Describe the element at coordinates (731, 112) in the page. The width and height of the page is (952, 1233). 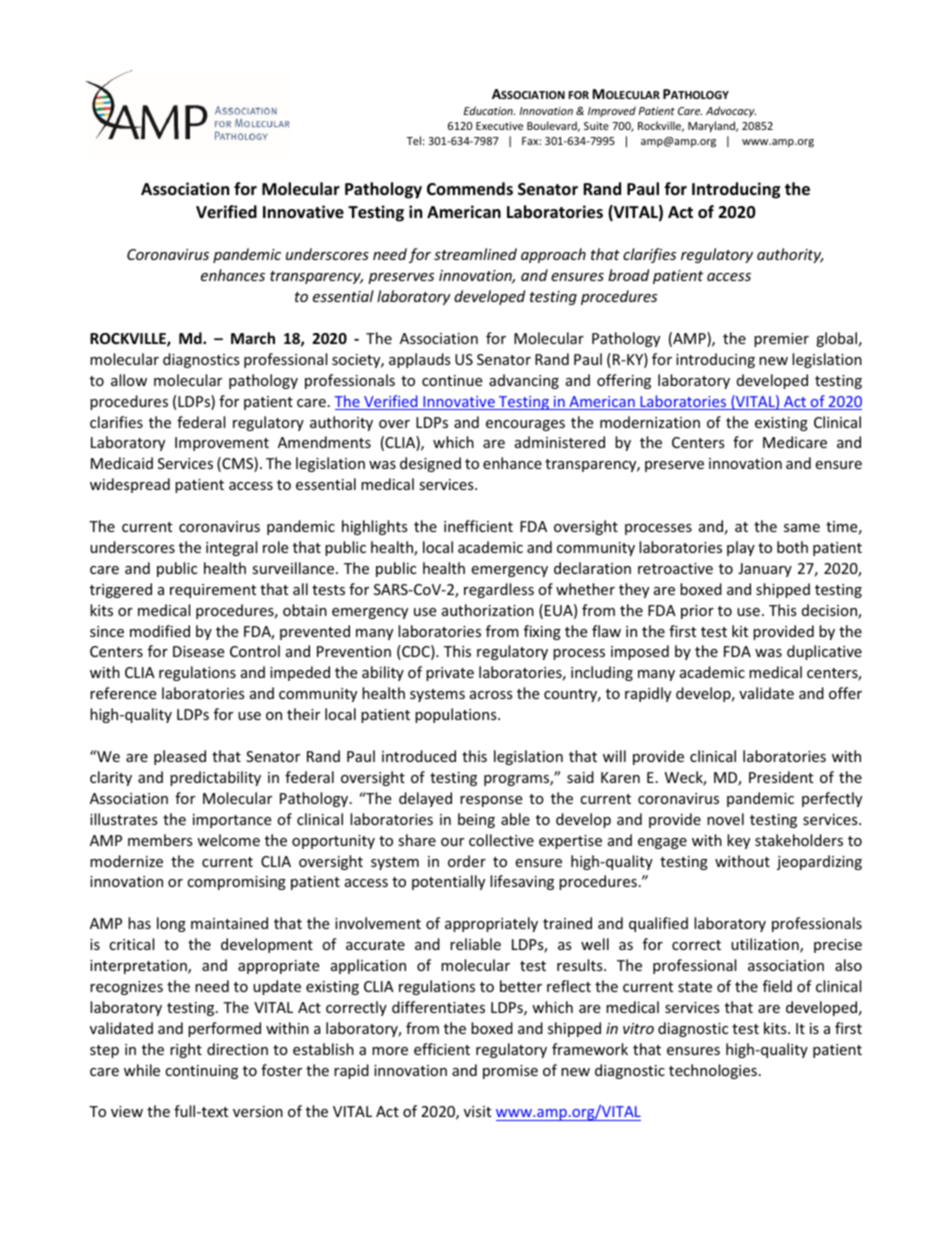
I see `Advocacy` at that location.
